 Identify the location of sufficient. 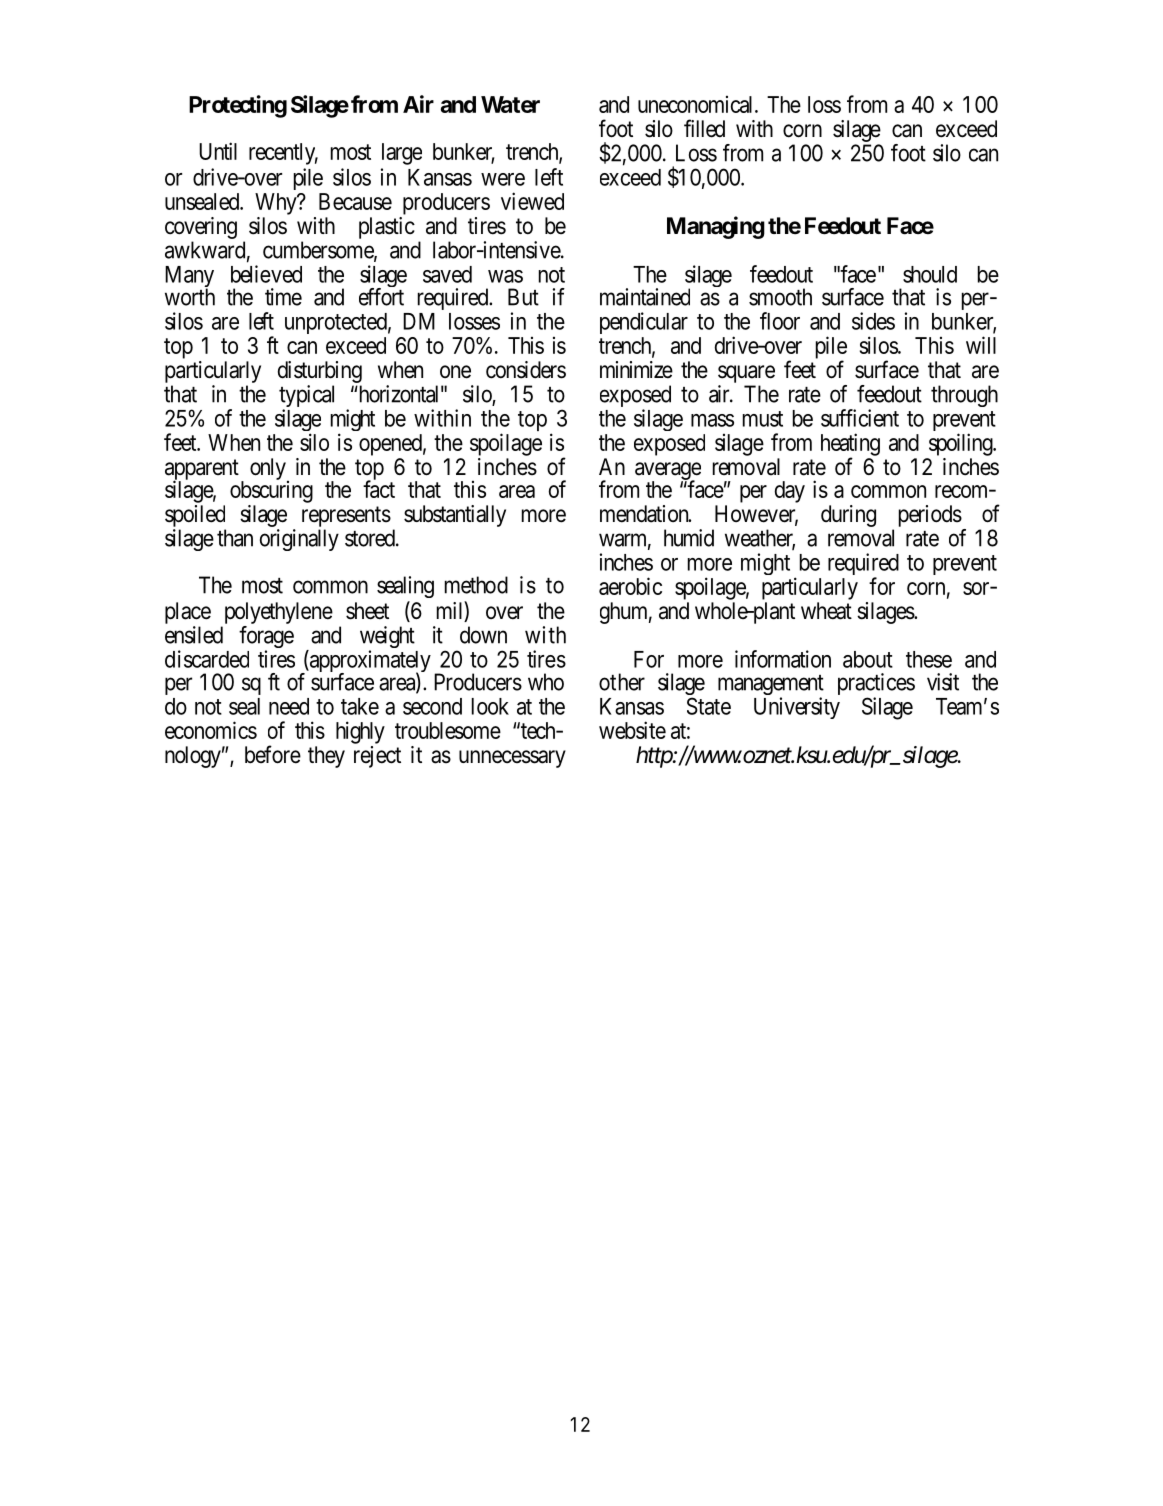
(860, 418).
